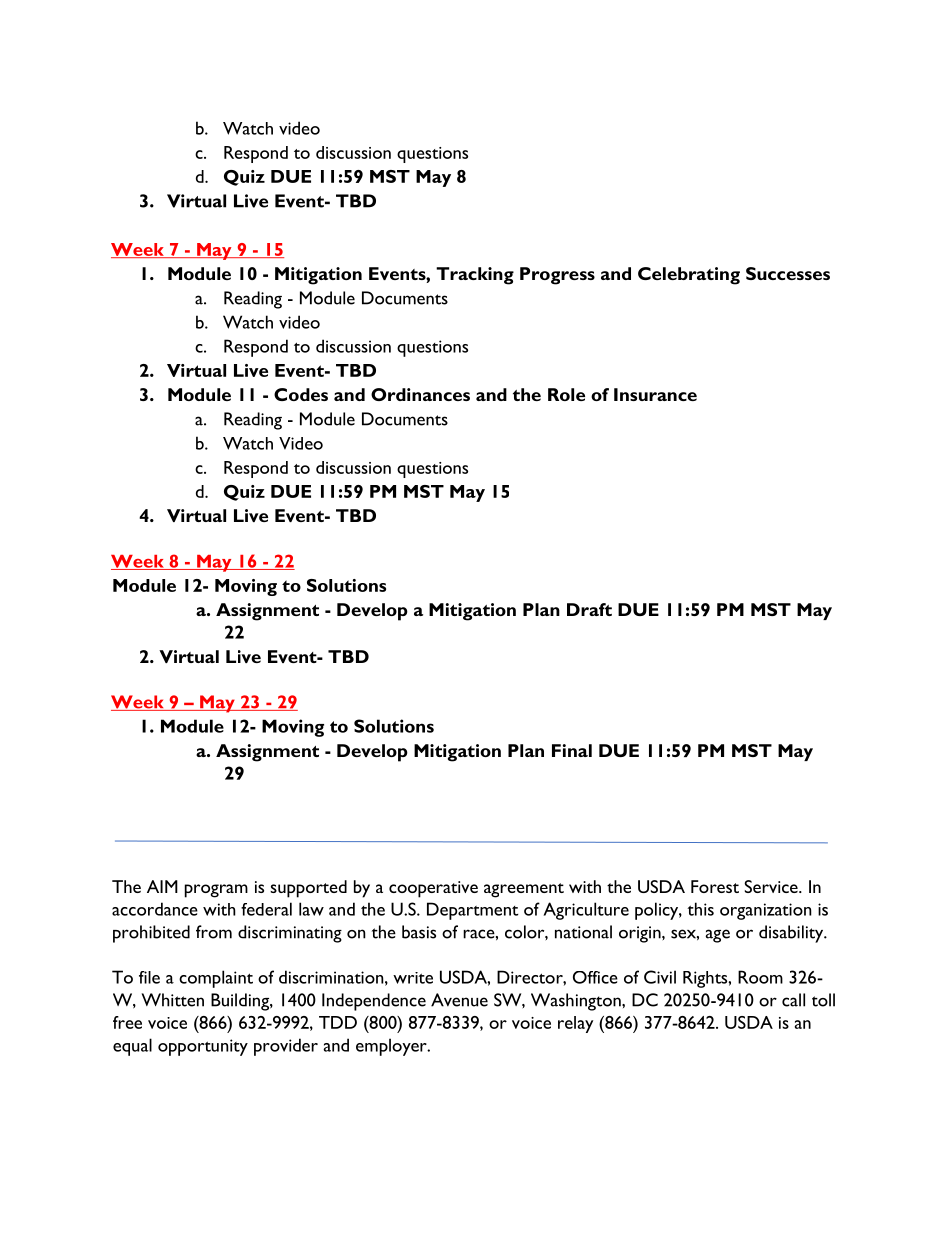  What do you see at coordinates (572, 750) in the image?
I see `Final` at bounding box center [572, 750].
